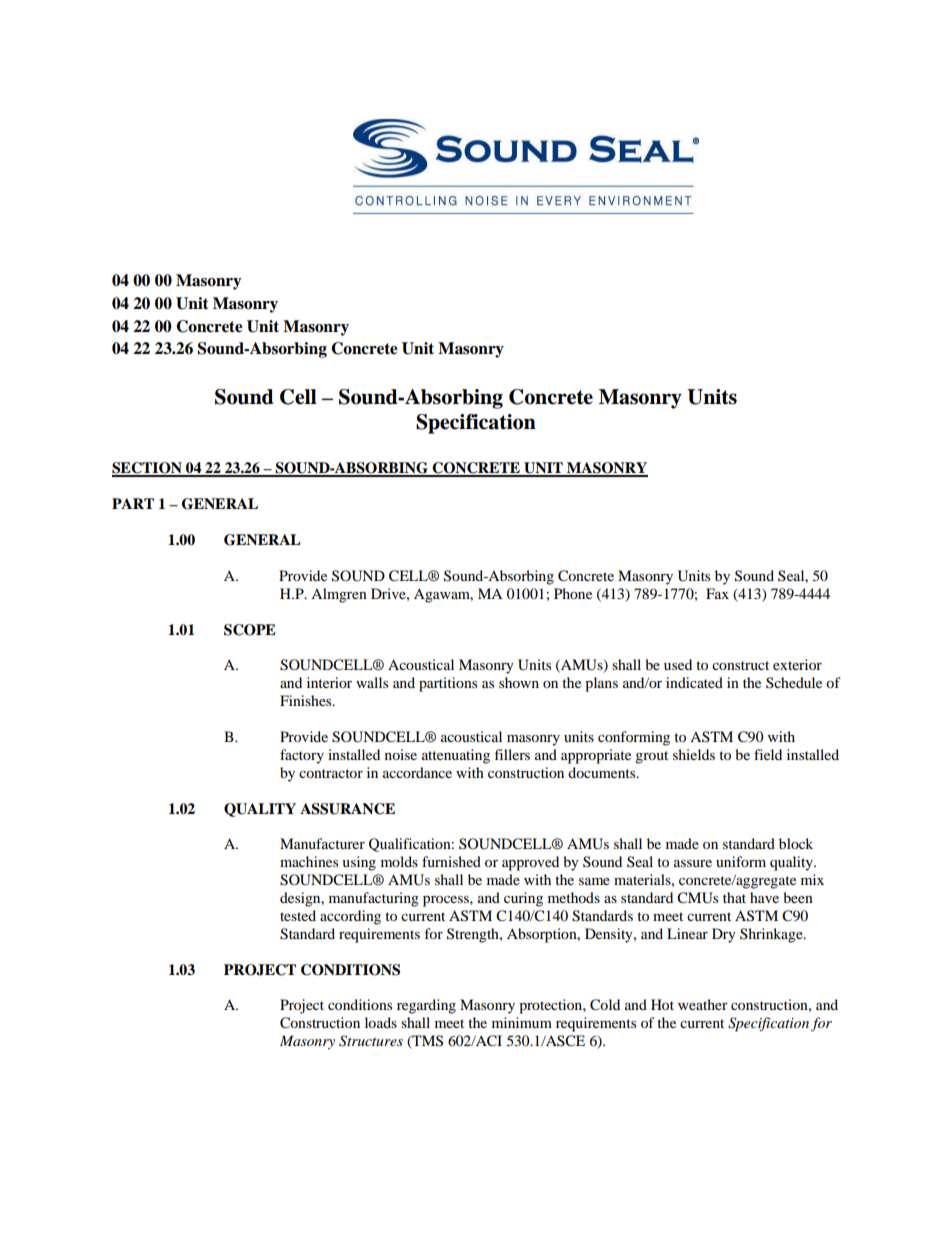 The height and width of the document is (1233, 952). What do you see at coordinates (522, 1022) in the document?
I see `minimum` at bounding box center [522, 1022].
